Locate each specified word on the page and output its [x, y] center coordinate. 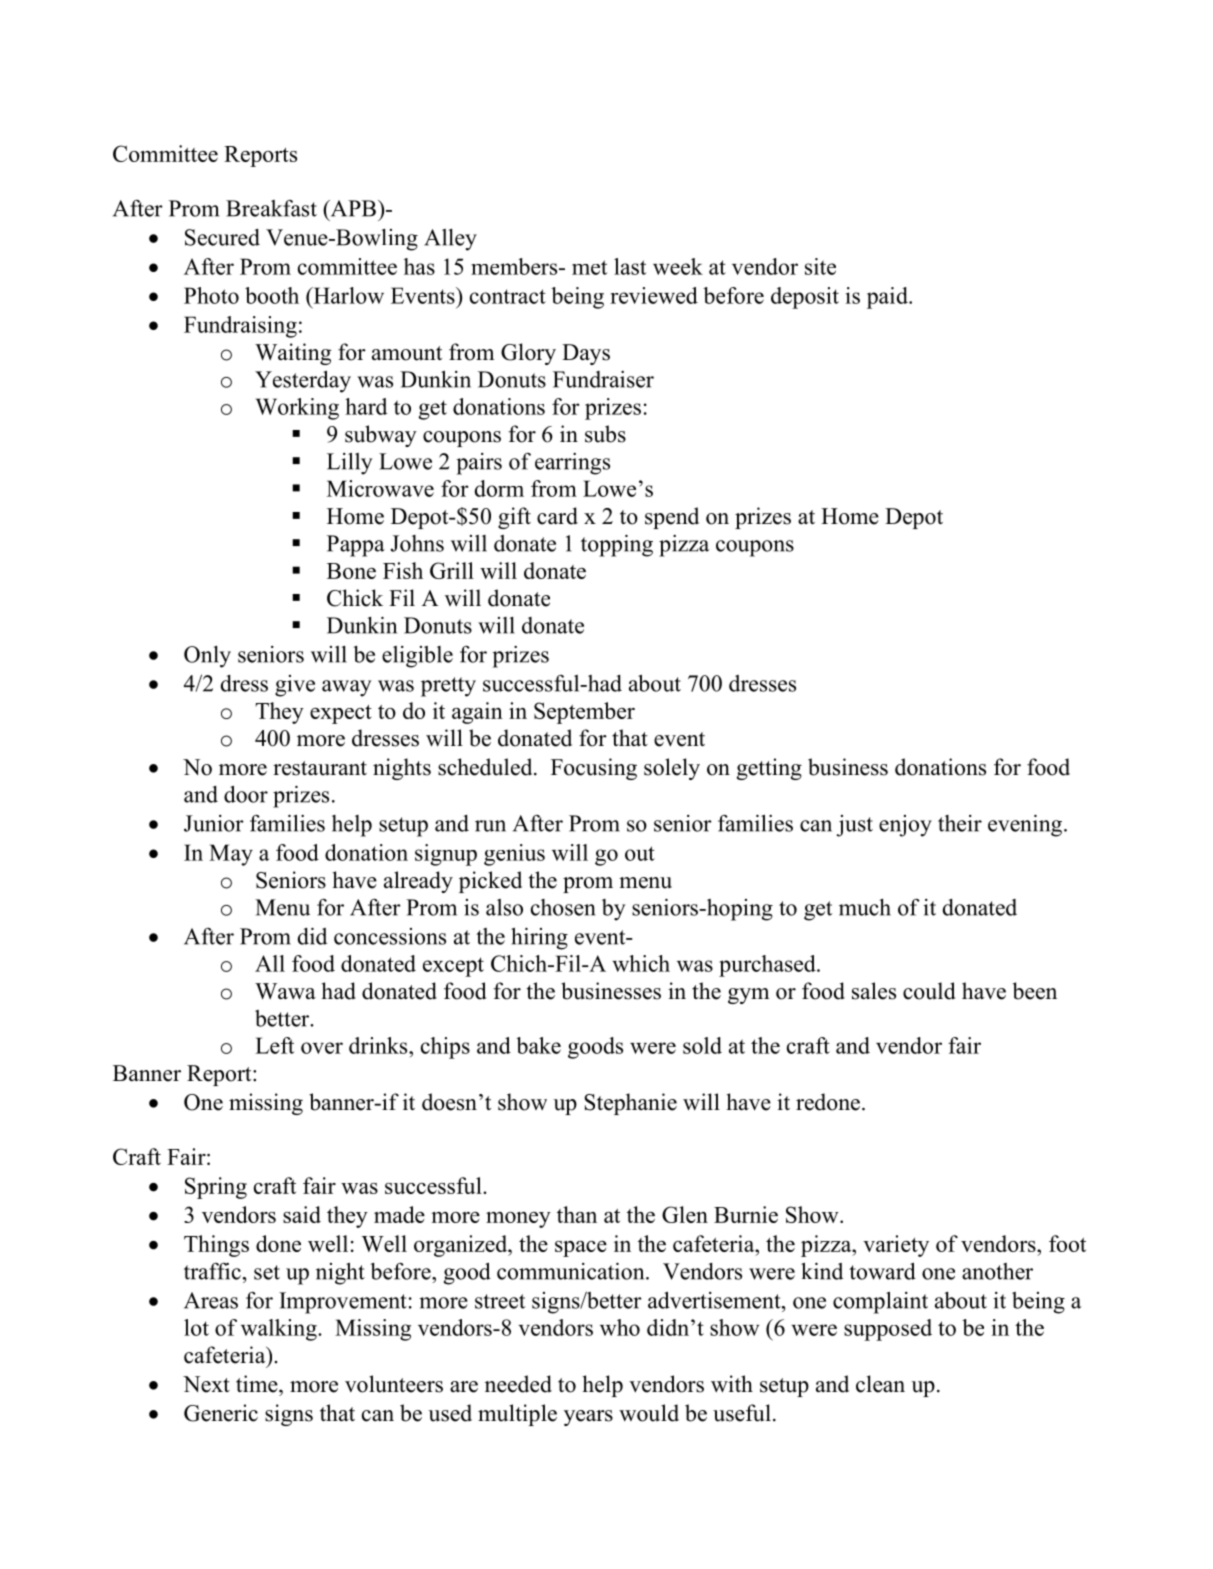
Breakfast [271, 208]
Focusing [594, 769]
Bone [351, 571]
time [258, 1384]
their [960, 823]
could [929, 991]
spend [672, 518]
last [630, 266]
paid [888, 298]
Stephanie [630, 1104]
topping [617, 545]
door [246, 794]
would [649, 1413]
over [322, 1048]
